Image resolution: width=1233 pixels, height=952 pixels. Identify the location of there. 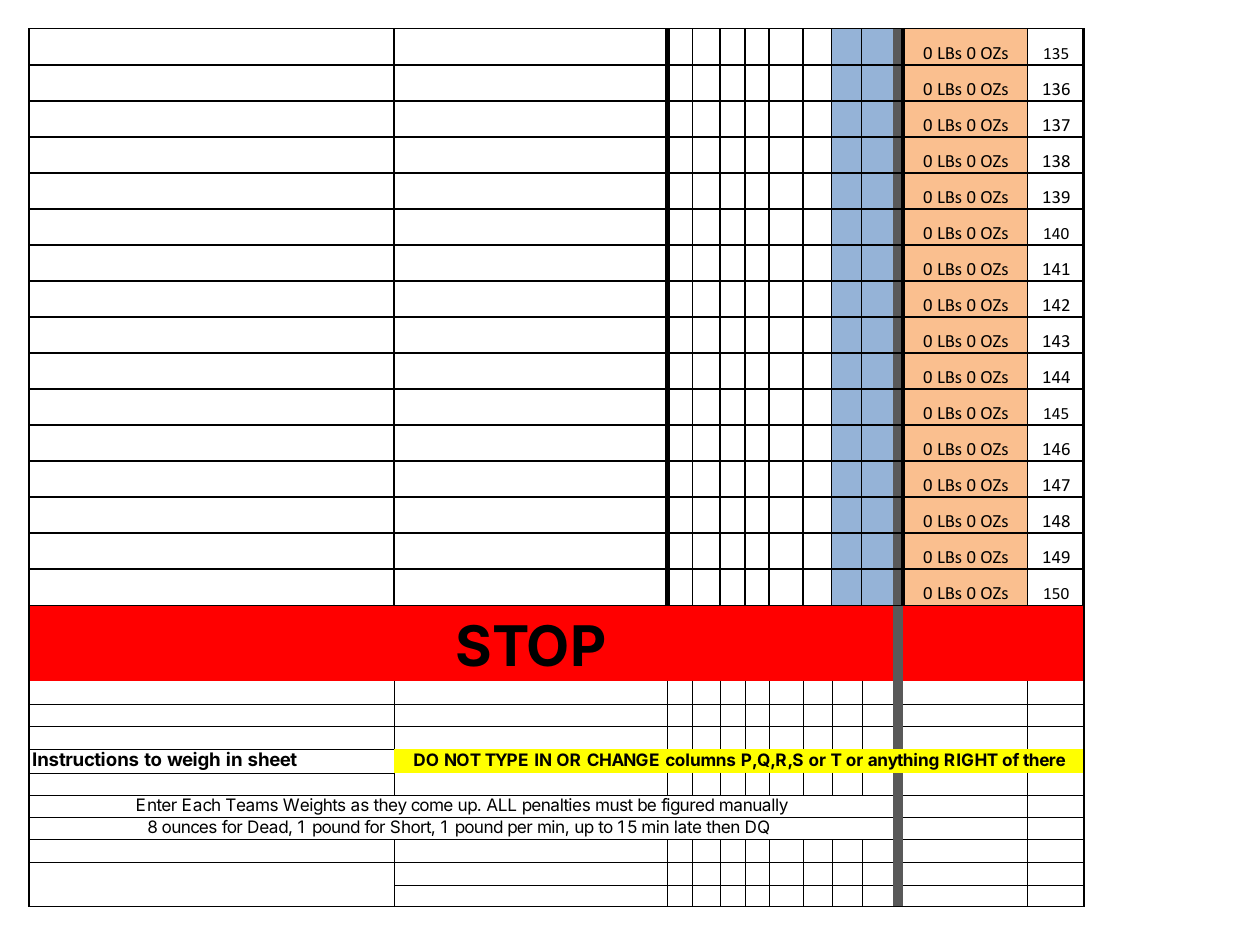
(1044, 759).
